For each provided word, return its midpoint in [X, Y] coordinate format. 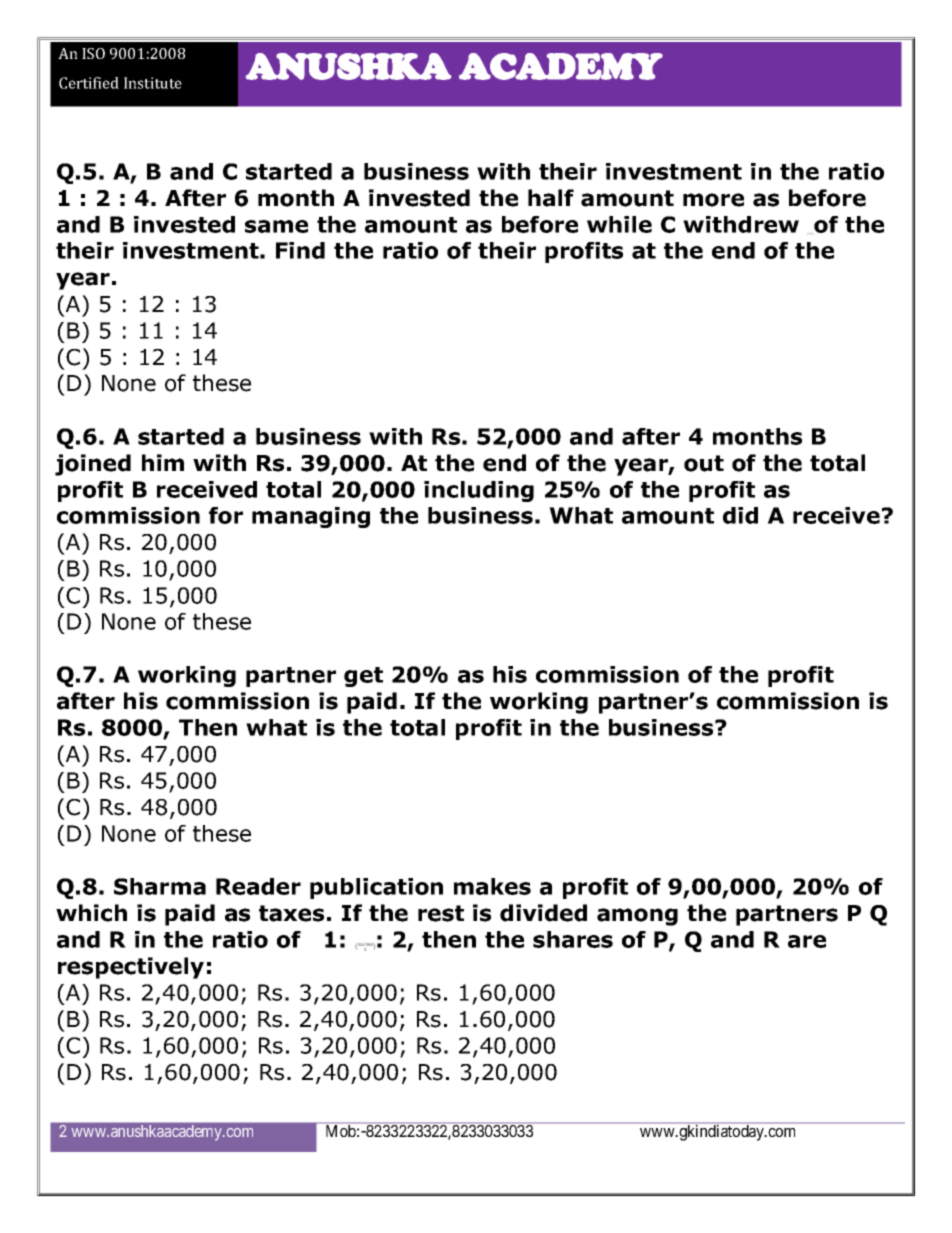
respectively [131, 968]
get [363, 677]
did [740, 515]
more [713, 200]
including [479, 491]
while [619, 224]
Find [300, 250]
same [276, 226]
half [551, 198]
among [637, 917]
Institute [153, 83]
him [163, 462]
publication [376, 888]
